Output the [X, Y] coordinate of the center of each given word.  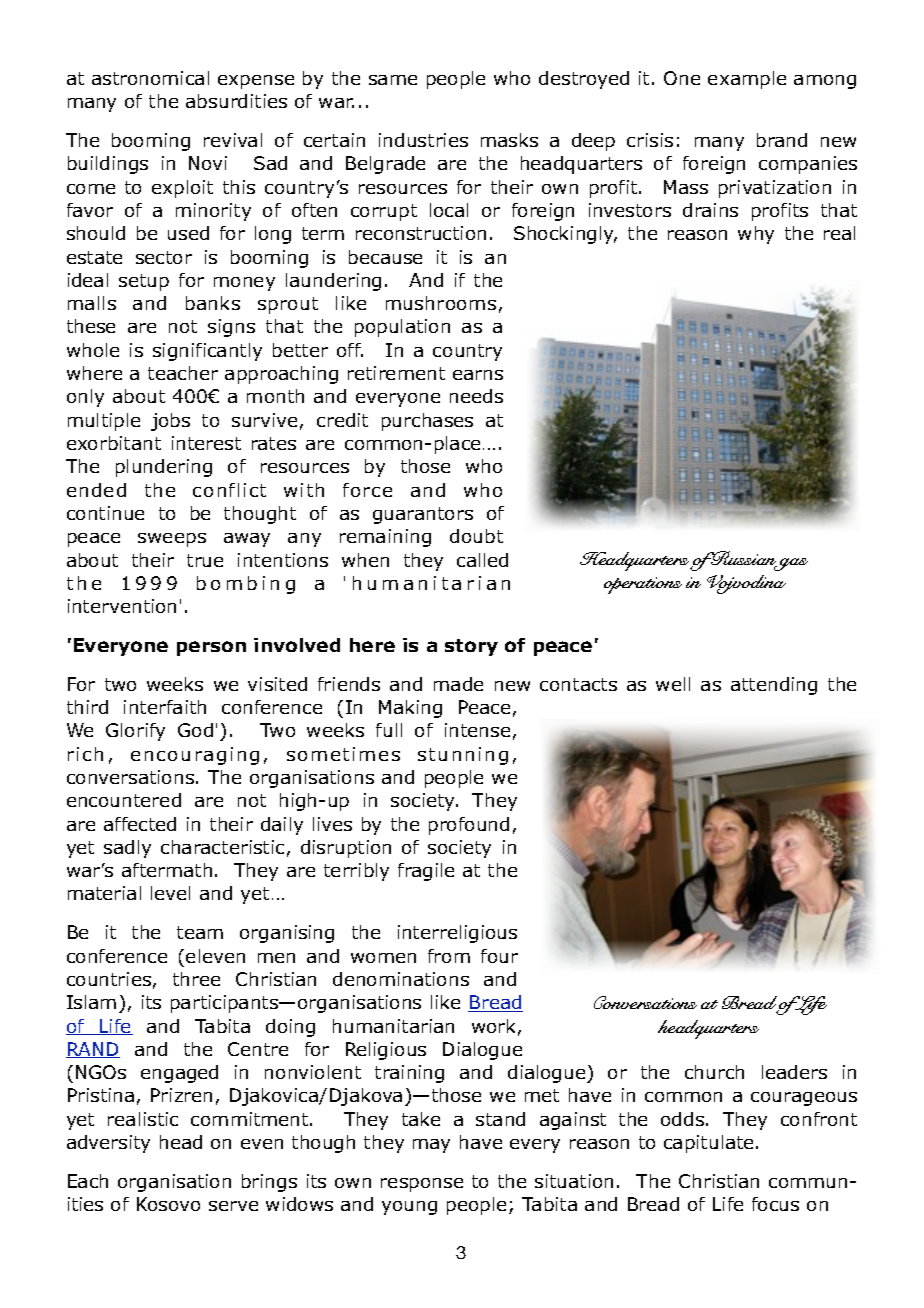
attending [774, 686]
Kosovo [168, 1204]
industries [423, 140]
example [747, 80]
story [471, 647]
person [211, 648]
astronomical [150, 78]
